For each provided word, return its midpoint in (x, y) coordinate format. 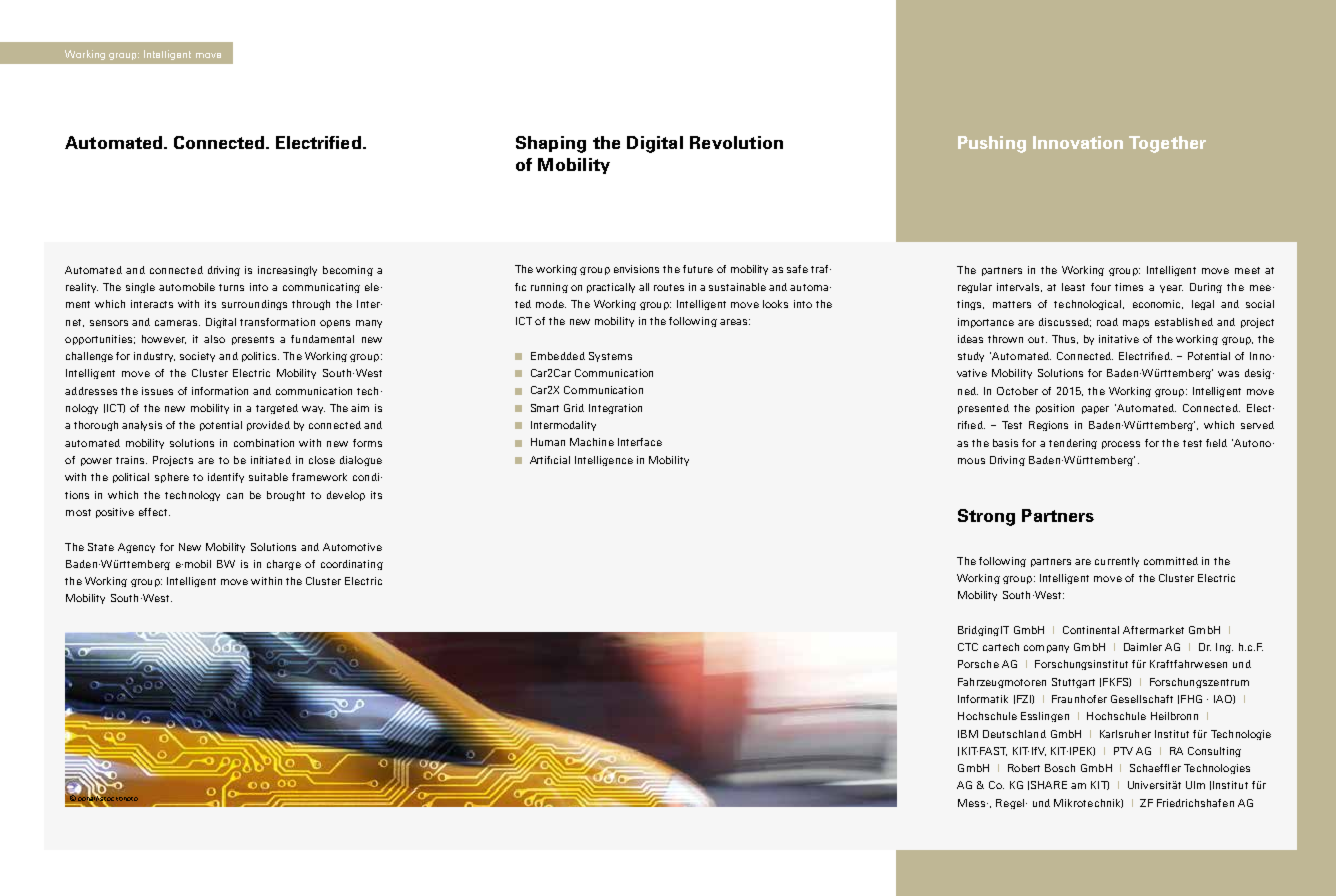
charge (284, 565)
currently (1117, 562)
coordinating (352, 565)
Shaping (551, 144)
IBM (968, 734)
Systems (610, 357)
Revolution (736, 142)
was (1228, 374)
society (197, 357)
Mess (973, 803)
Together (1167, 144)
